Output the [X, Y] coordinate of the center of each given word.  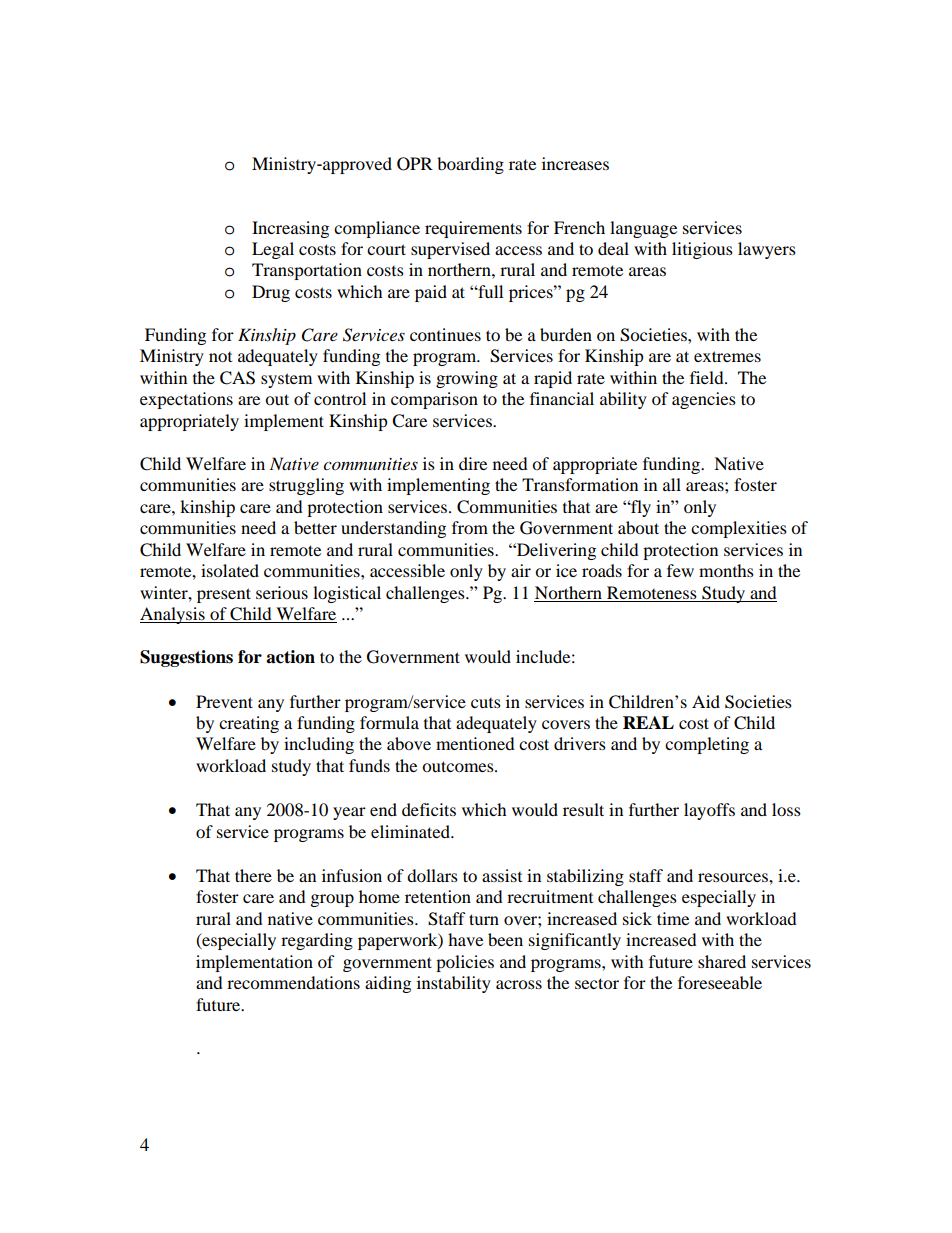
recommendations [293, 982]
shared [722, 961]
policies [465, 963]
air [521, 570]
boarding [470, 165]
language [643, 229]
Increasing [290, 229]
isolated [230, 570]
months [726, 570]
